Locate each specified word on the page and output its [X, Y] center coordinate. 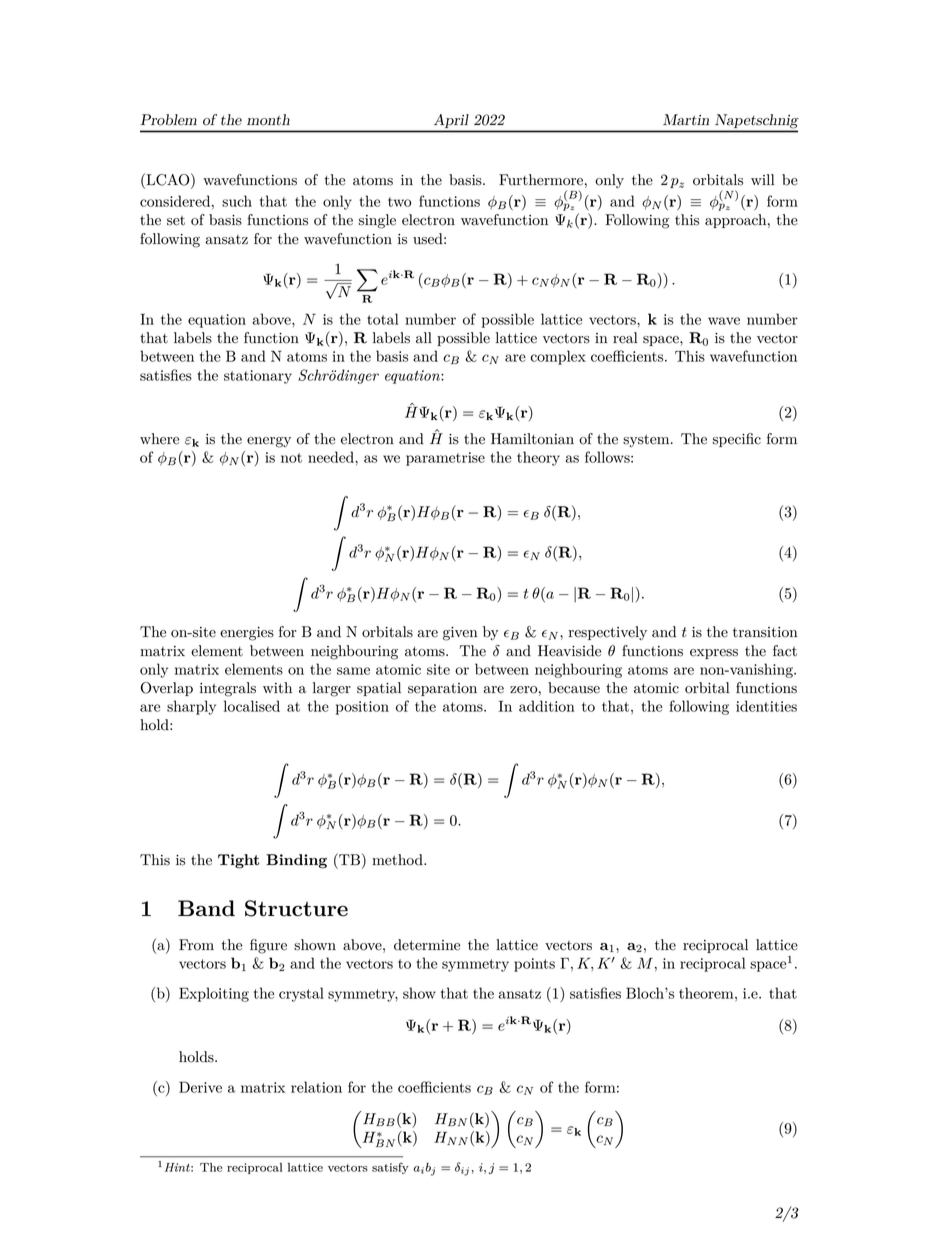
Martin [686, 120]
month [268, 120]
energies [247, 634]
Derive [200, 1087]
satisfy [390, 1168]
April [451, 121]
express [714, 654]
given [460, 634]
